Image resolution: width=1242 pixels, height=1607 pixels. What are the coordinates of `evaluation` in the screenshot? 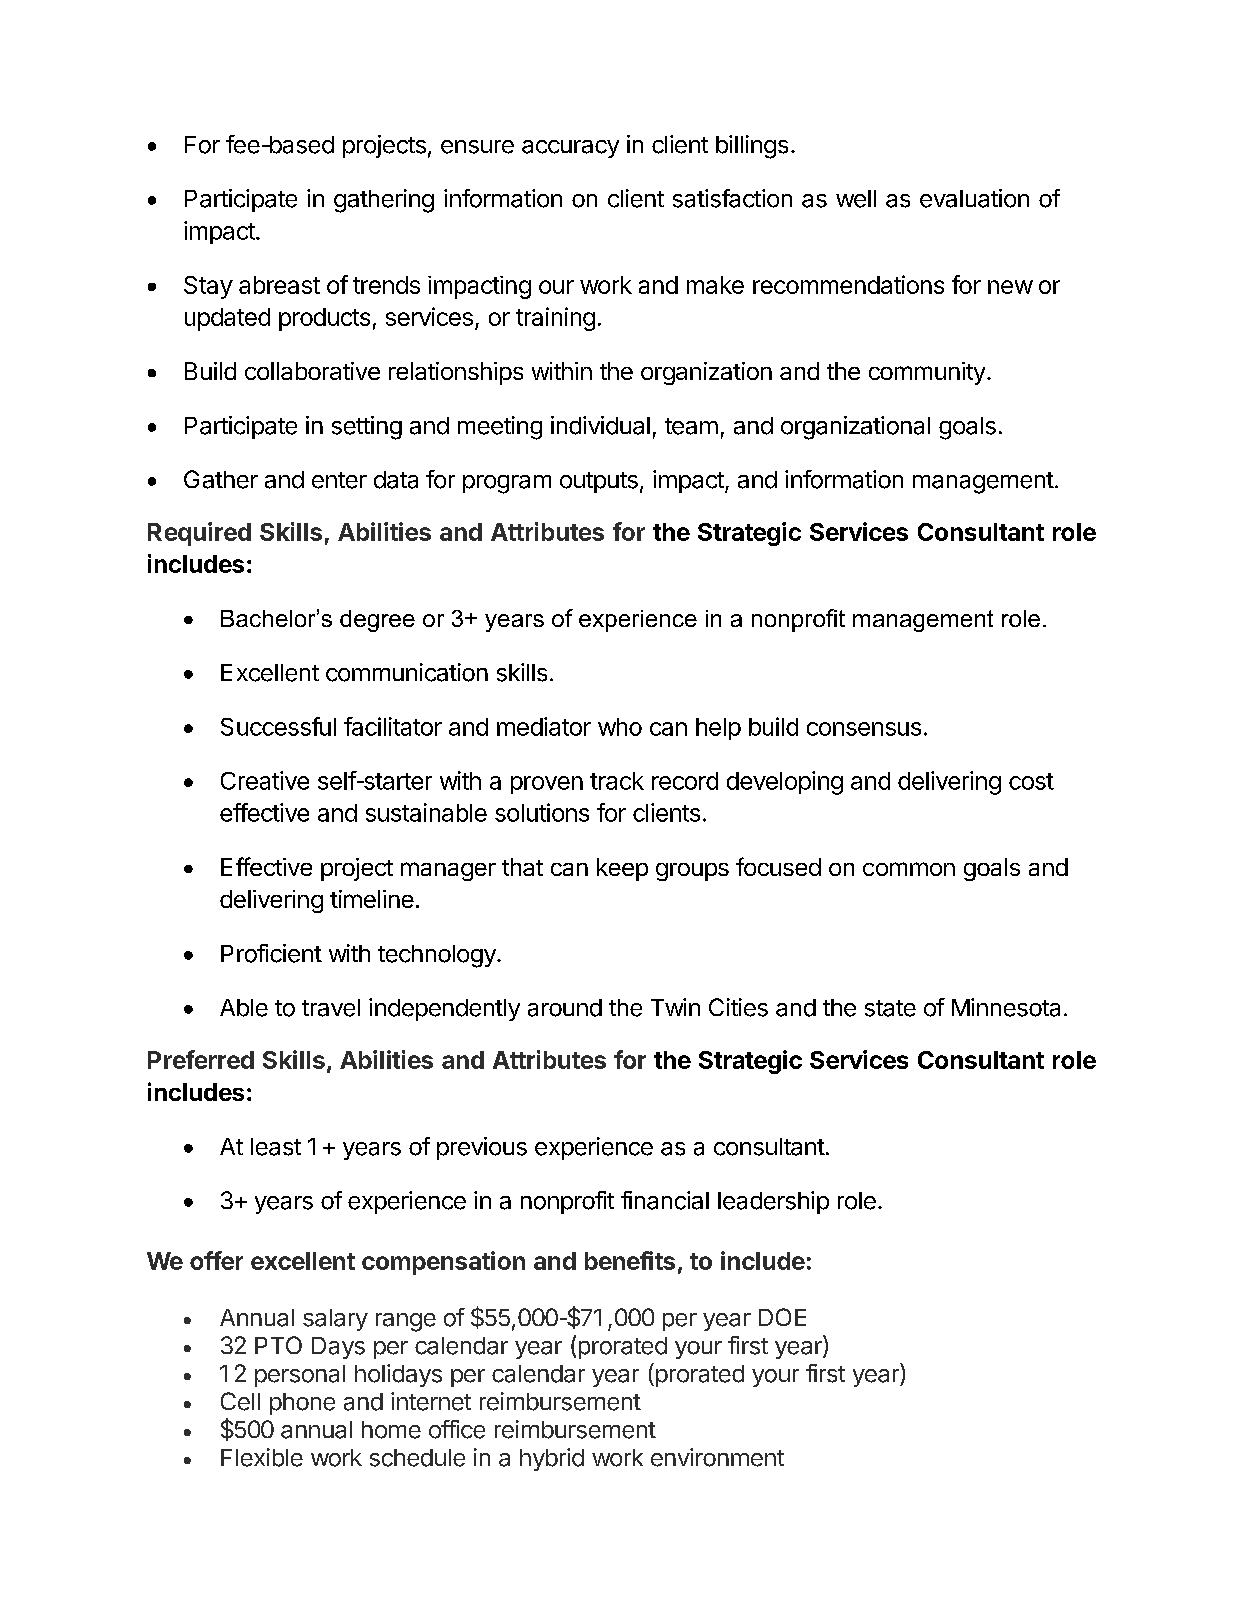 It's located at (974, 198).
